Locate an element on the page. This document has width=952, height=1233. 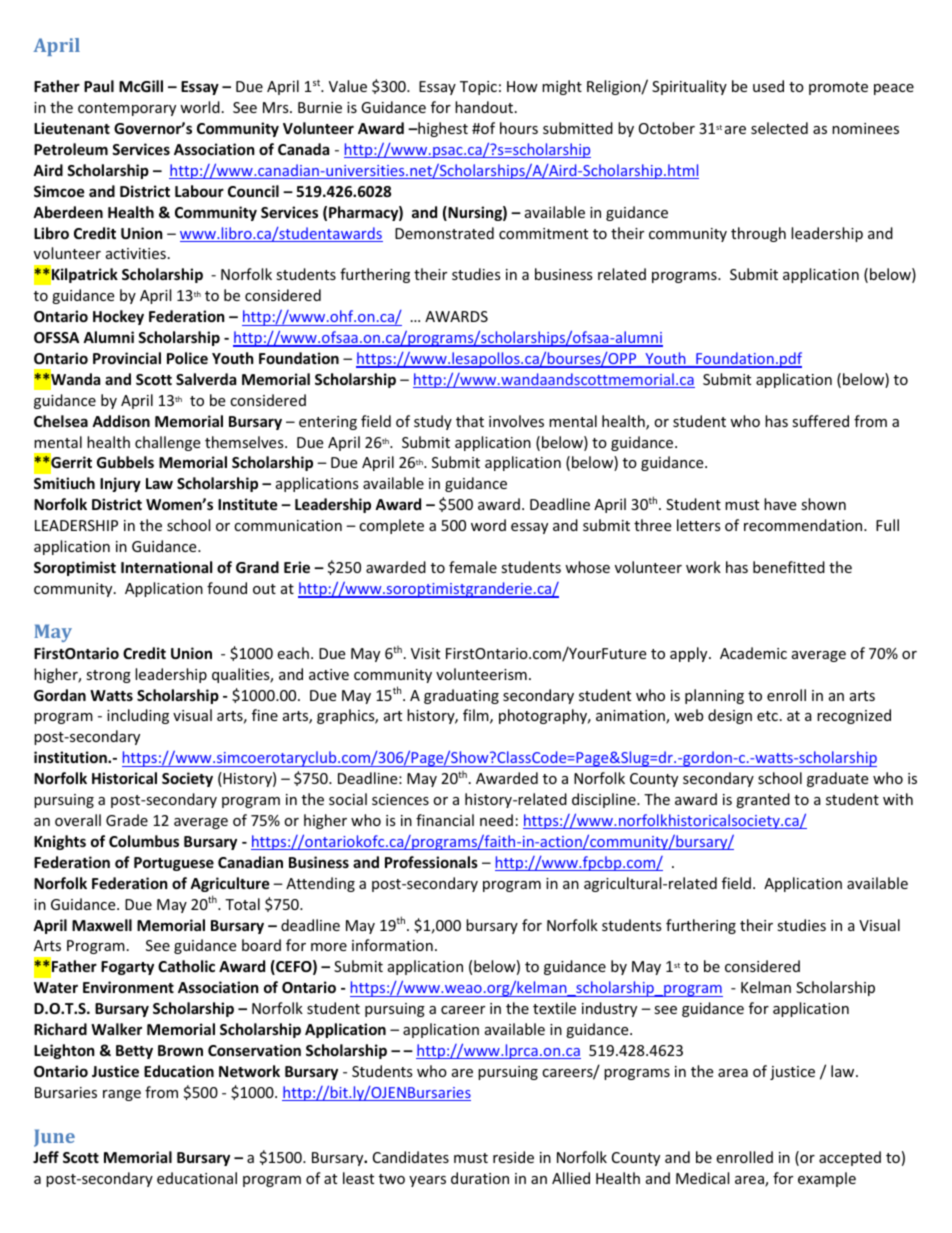
reside is located at coordinates (513, 1157).
